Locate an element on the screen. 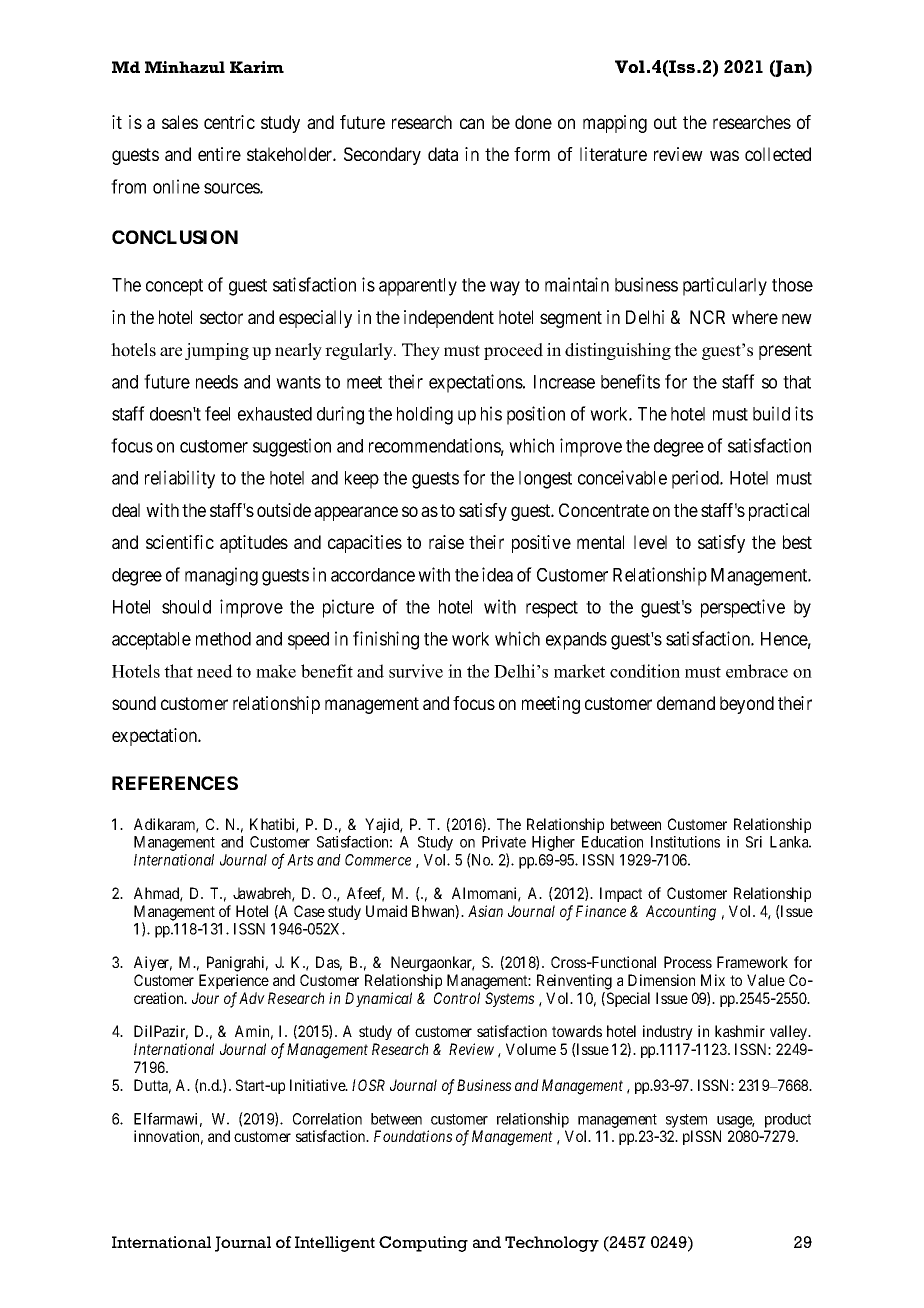 Image resolution: width=924 pixels, height=1308 pixels. Intelligent is located at coordinates (335, 1244).
